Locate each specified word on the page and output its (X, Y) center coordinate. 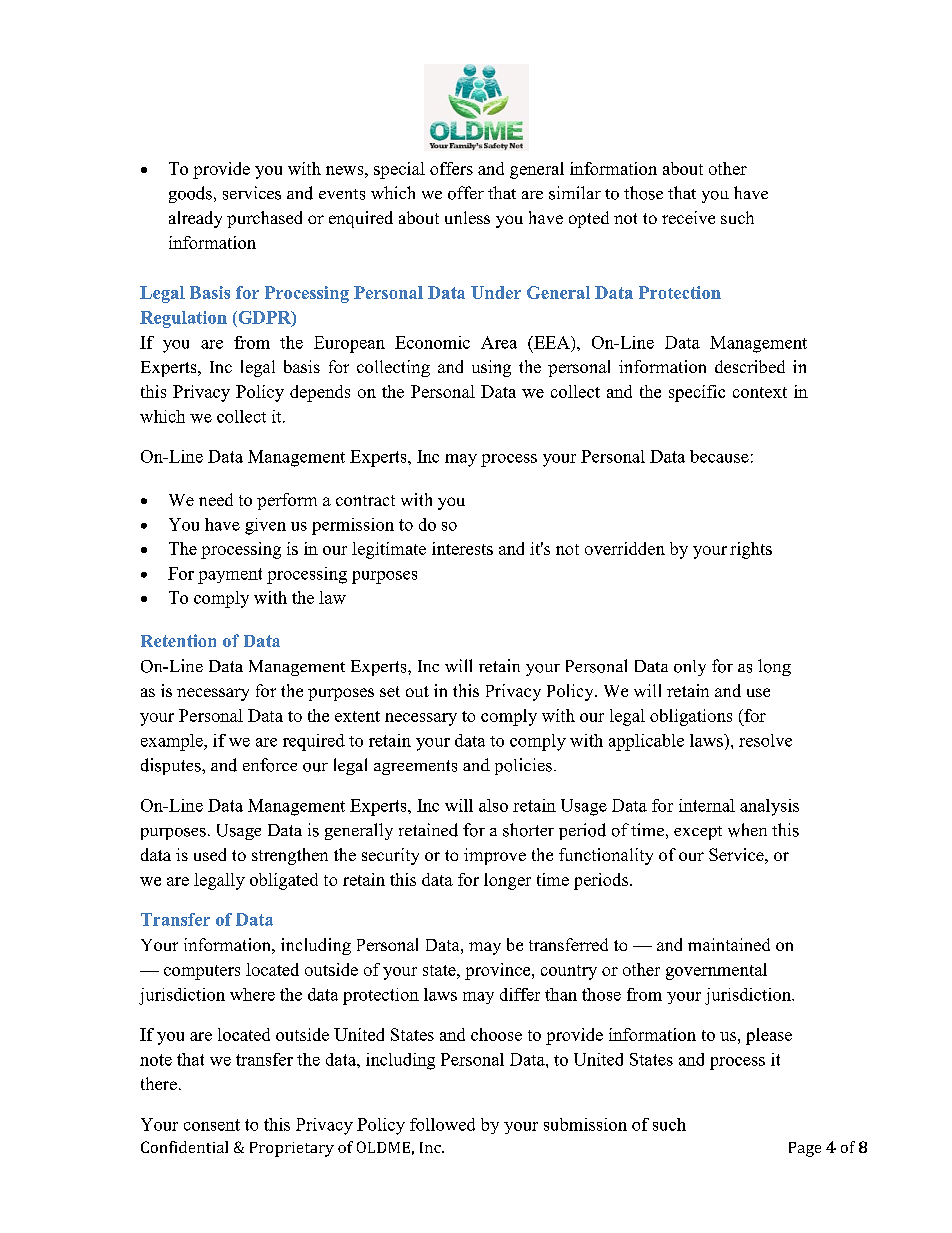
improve (495, 856)
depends (320, 393)
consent (212, 1125)
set (390, 691)
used (210, 854)
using (491, 368)
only (690, 668)
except (698, 833)
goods (190, 194)
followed (442, 1124)
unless (467, 217)
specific (697, 393)
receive (688, 217)
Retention (178, 640)
